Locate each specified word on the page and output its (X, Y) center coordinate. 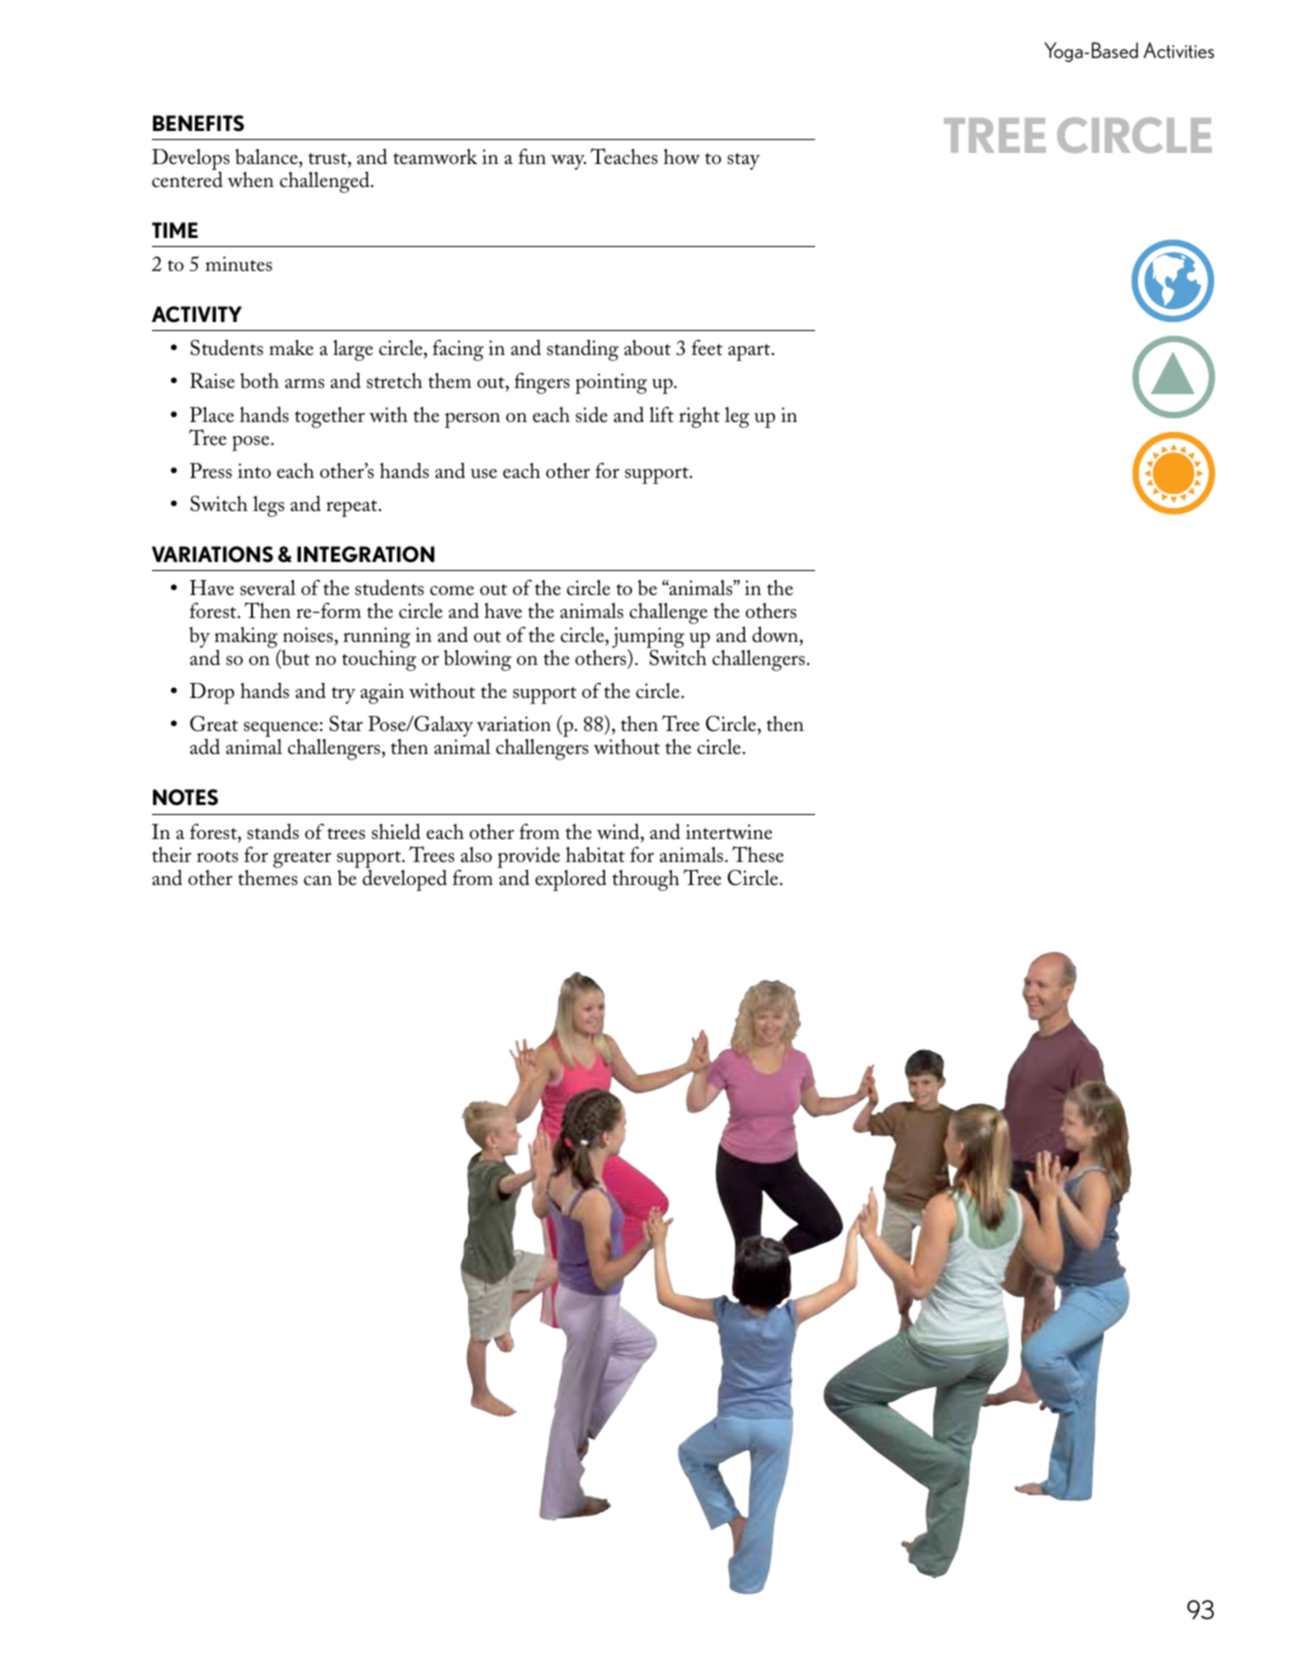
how (682, 156)
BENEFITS (198, 123)
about (647, 348)
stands (273, 832)
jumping (648, 638)
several (268, 588)
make (291, 348)
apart (750, 352)
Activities (1178, 50)
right (699, 417)
